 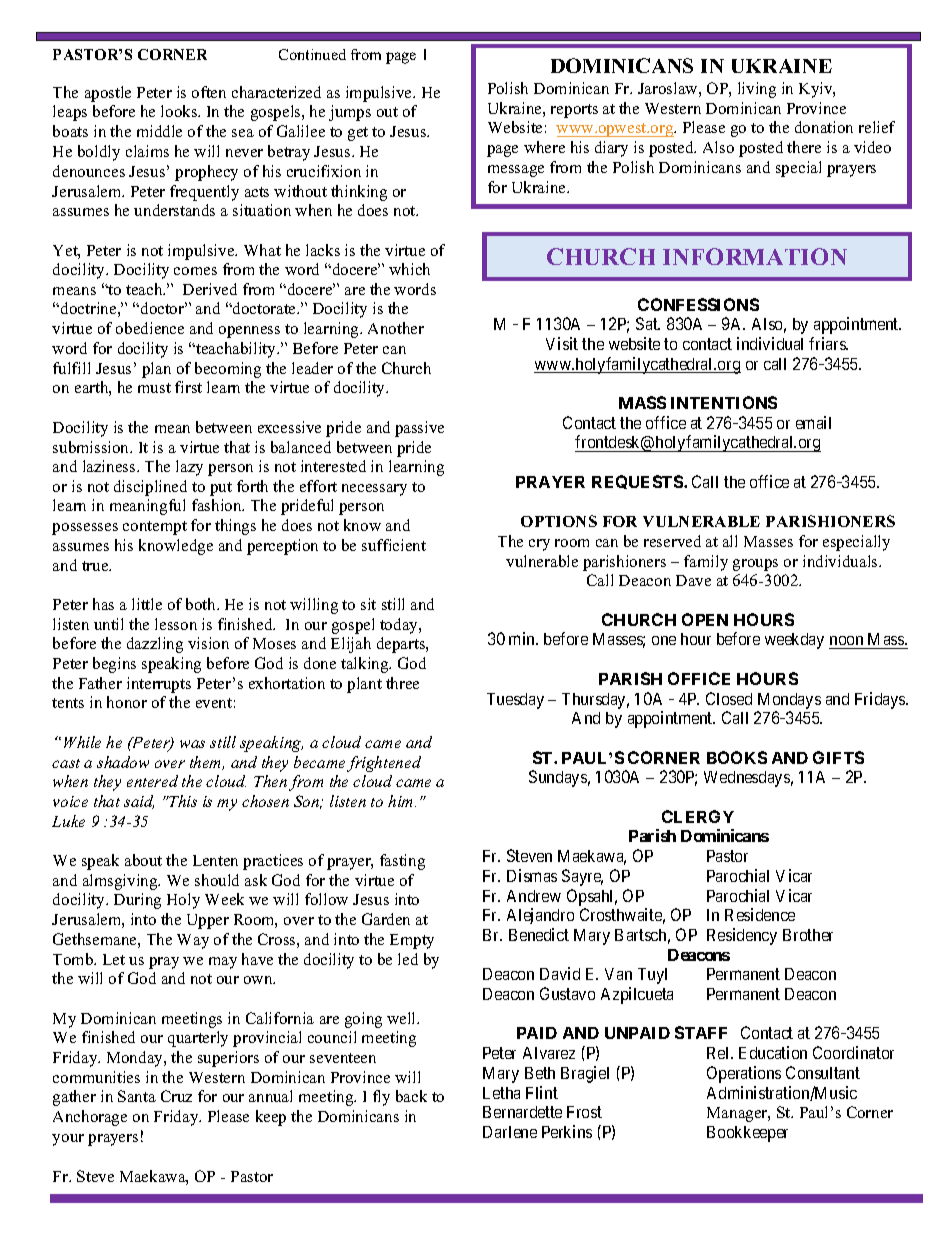 What do you see at coordinates (510, 1132) in the image?
I see `Darlene` at bounding box center [510, 1132].
